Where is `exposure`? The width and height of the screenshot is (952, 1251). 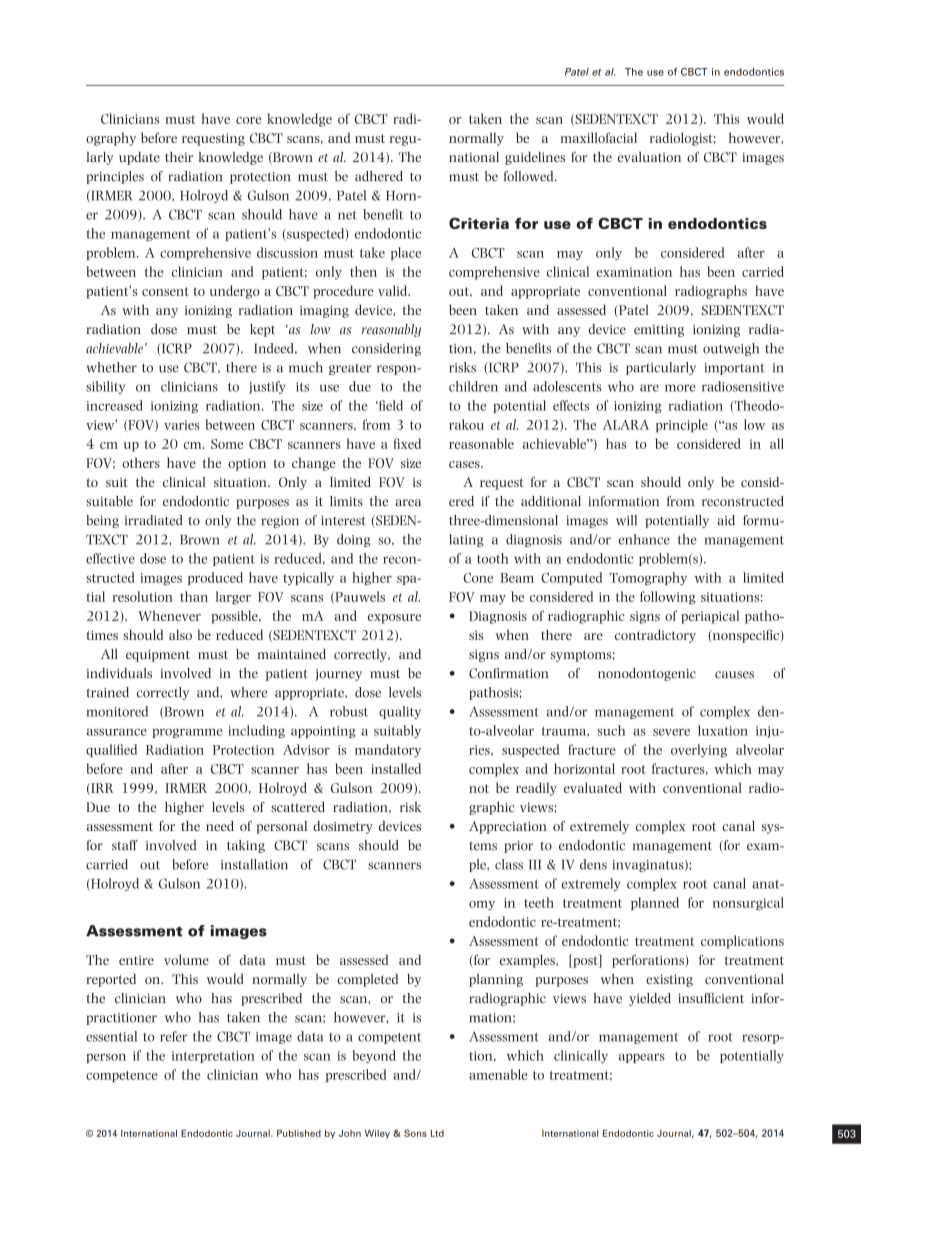 exposure is located at coordinates (394, 619).
